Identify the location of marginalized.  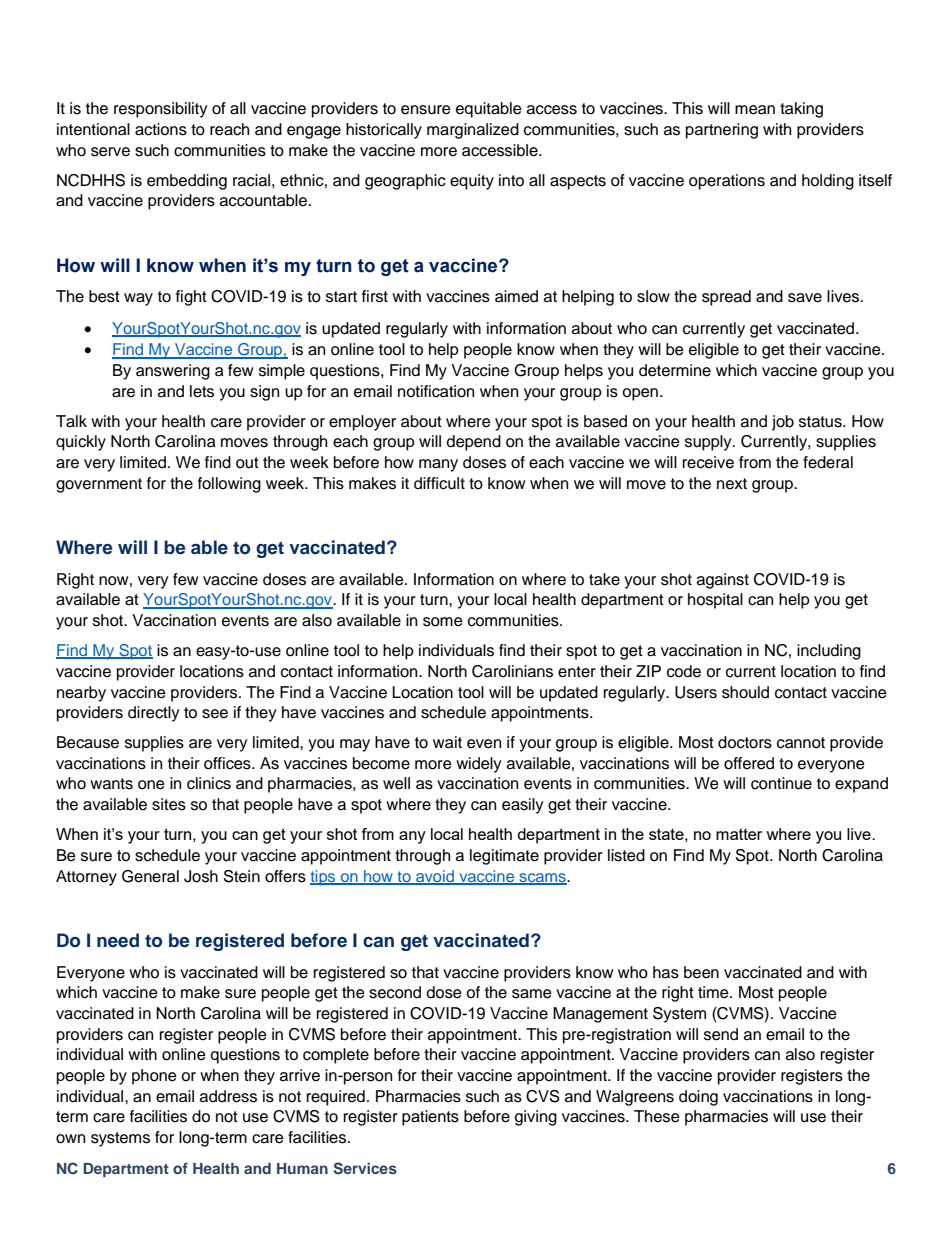
(473, 131).
